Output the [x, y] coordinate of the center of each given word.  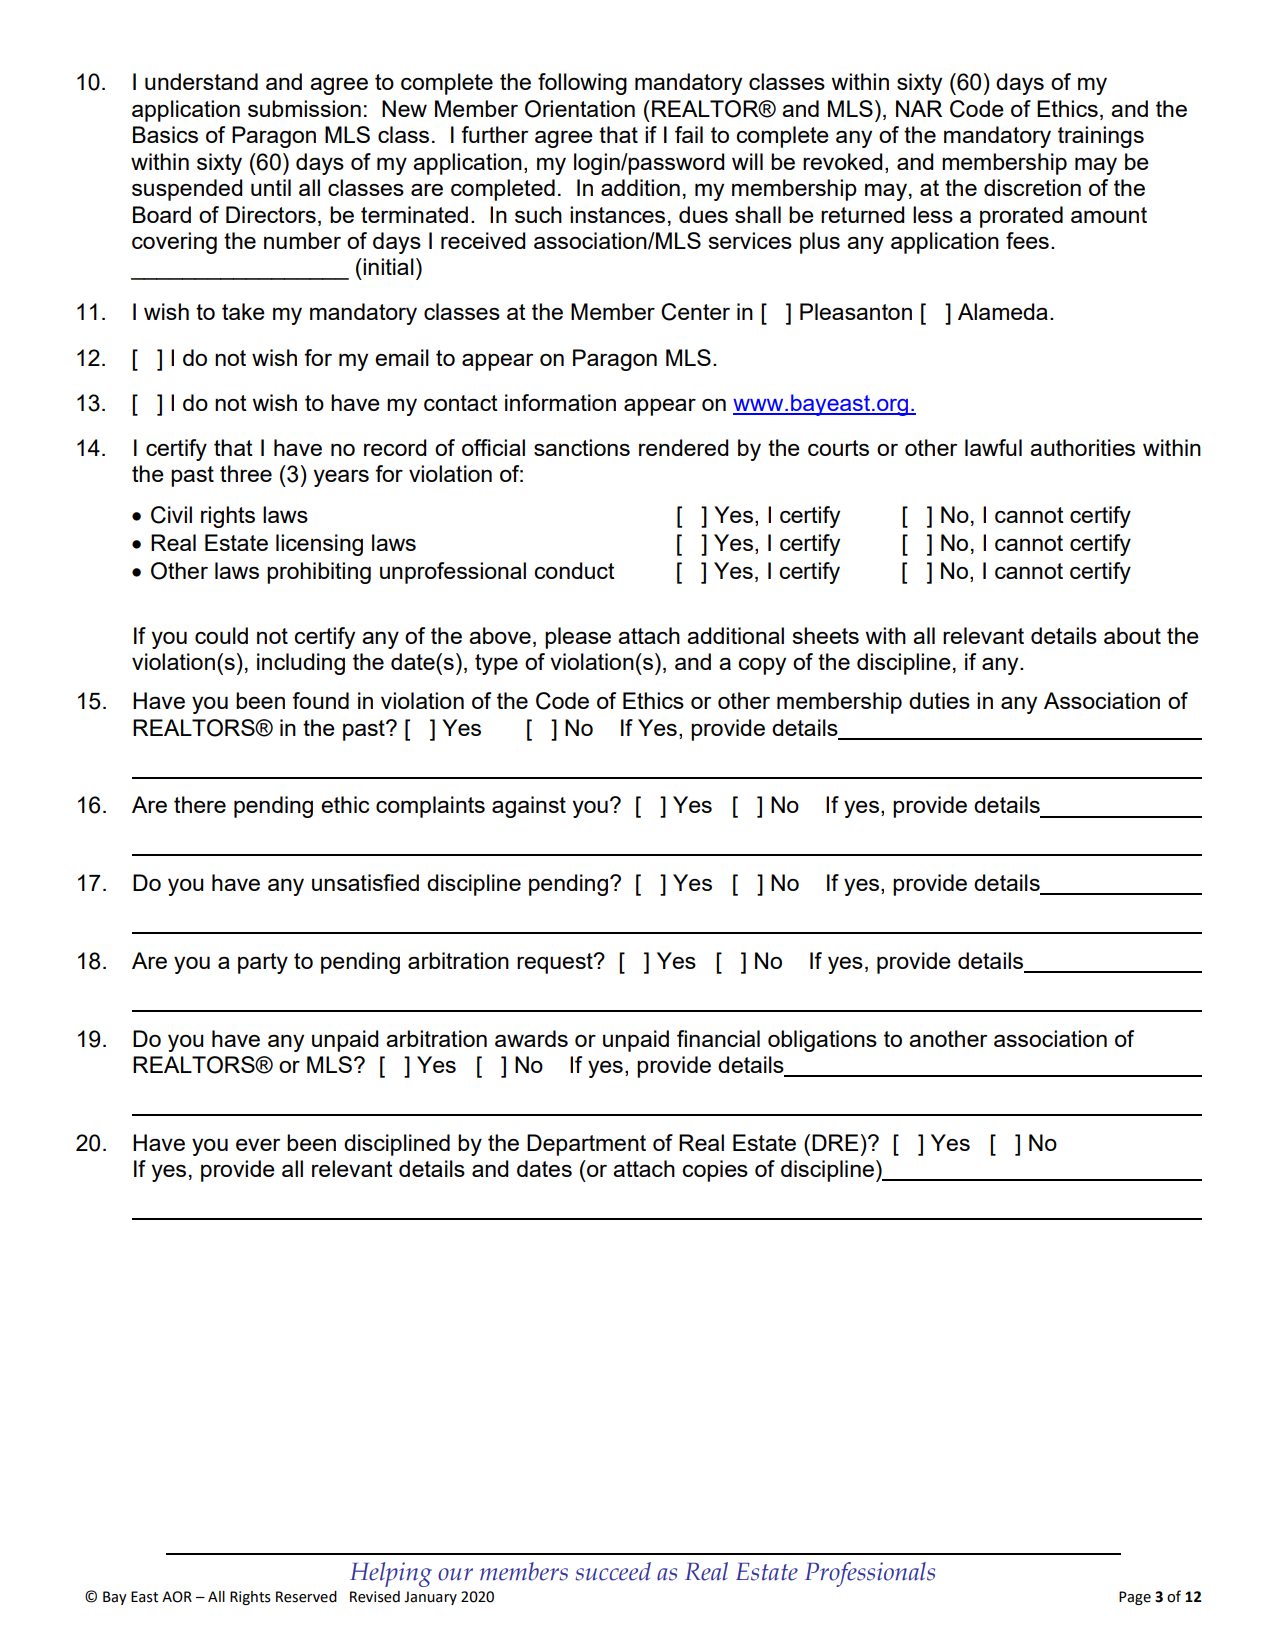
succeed [613, 1571]
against [529, 807]
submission [304, 108]
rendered [684, 447]
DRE [835, 1142]
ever [258, 1144]
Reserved [306, 1597]
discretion [1032, 187]
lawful [993, 447]
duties [939, 700]
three [246, 473]
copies [715, 1171]
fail [689, 134]
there [200, 804]
